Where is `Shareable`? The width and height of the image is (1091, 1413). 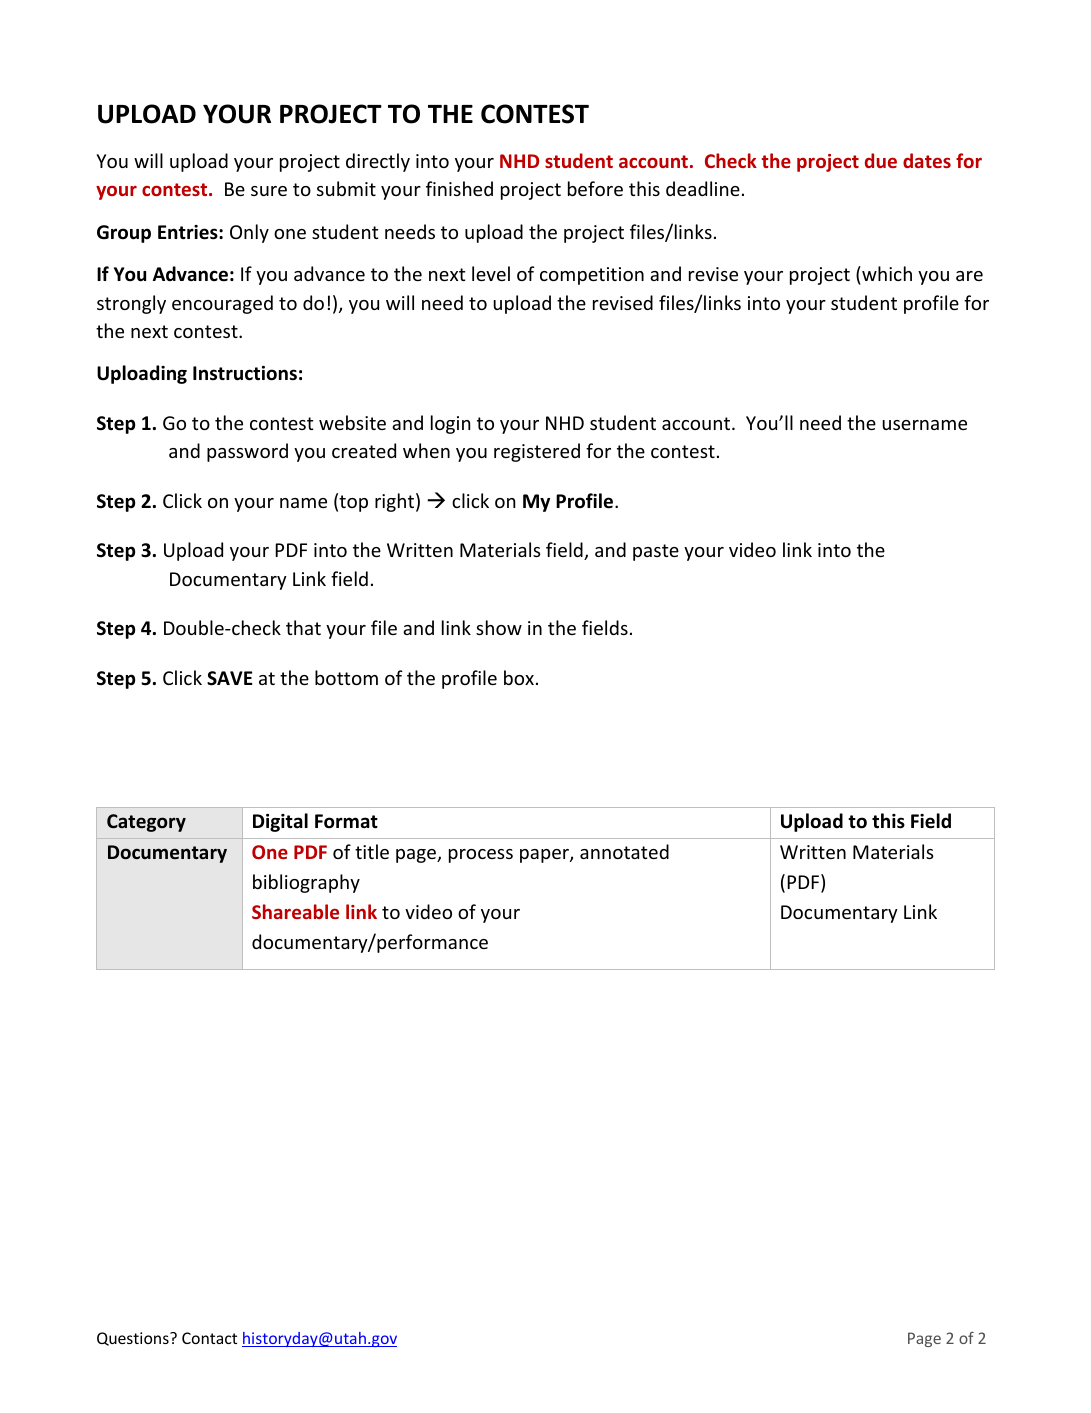 Shareable is located at coordinates (295, 911).
